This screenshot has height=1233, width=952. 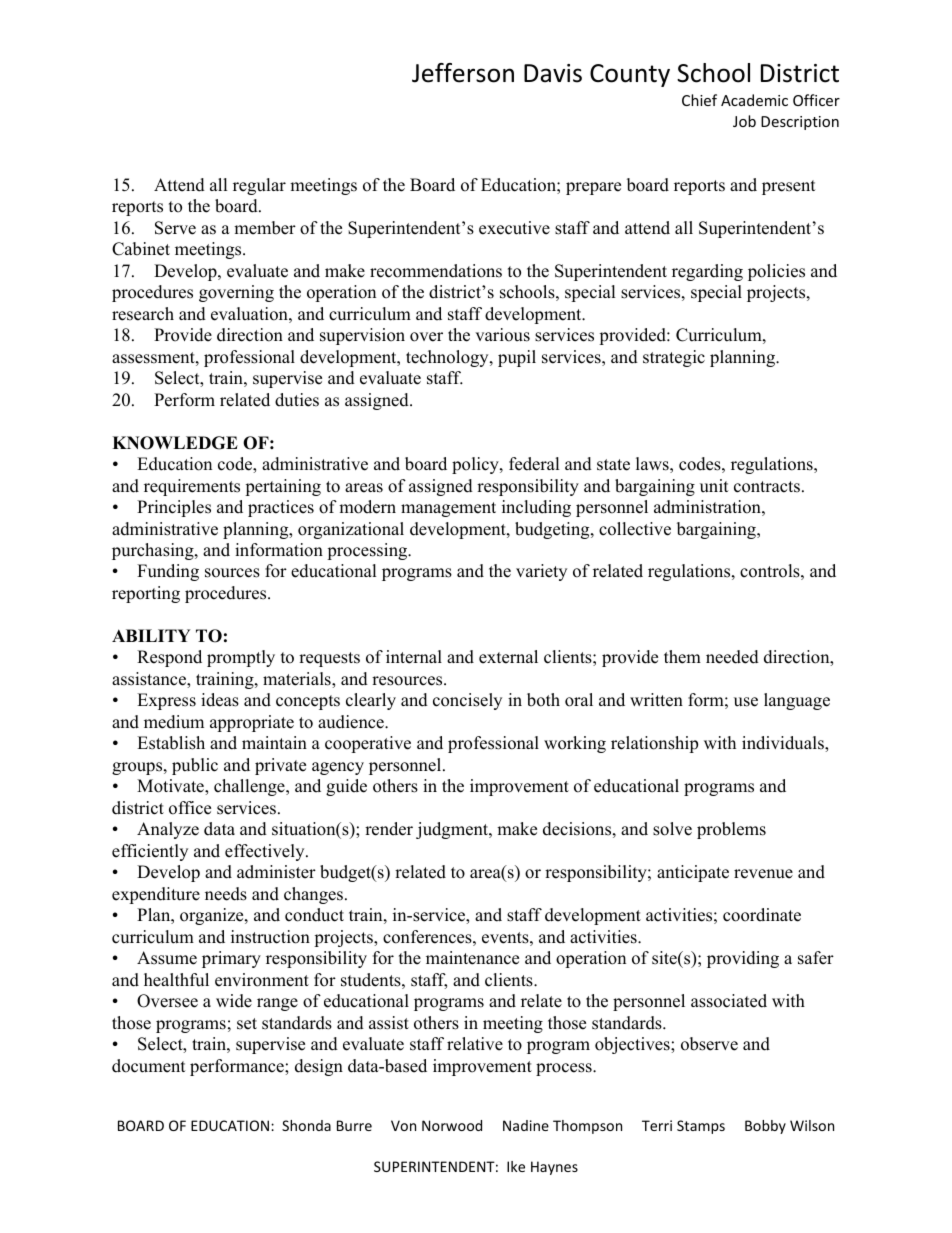 I want to click on concisely, so click(x=467, y=701).
